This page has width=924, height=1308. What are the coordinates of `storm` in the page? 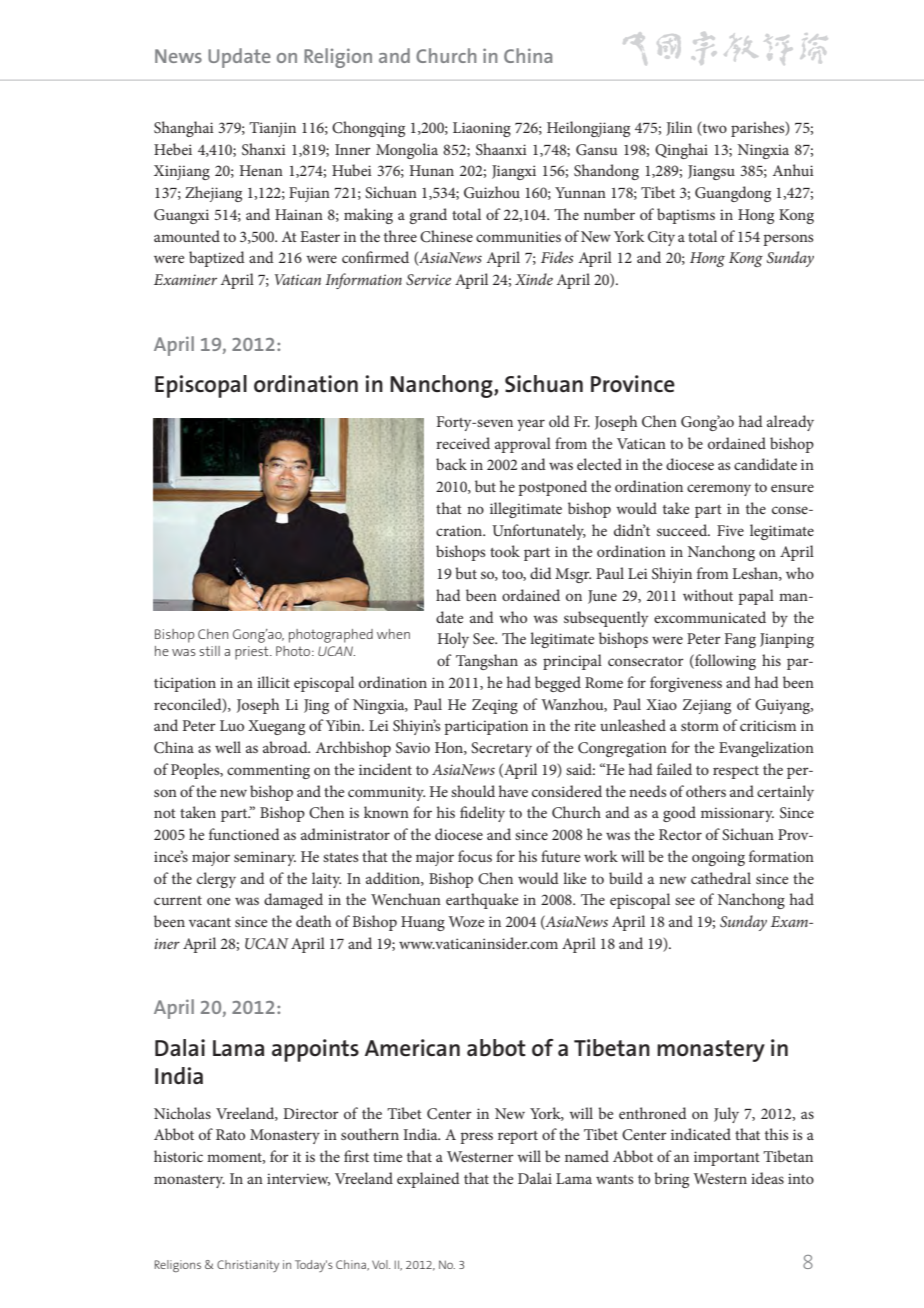 It's located at (700, 726).
